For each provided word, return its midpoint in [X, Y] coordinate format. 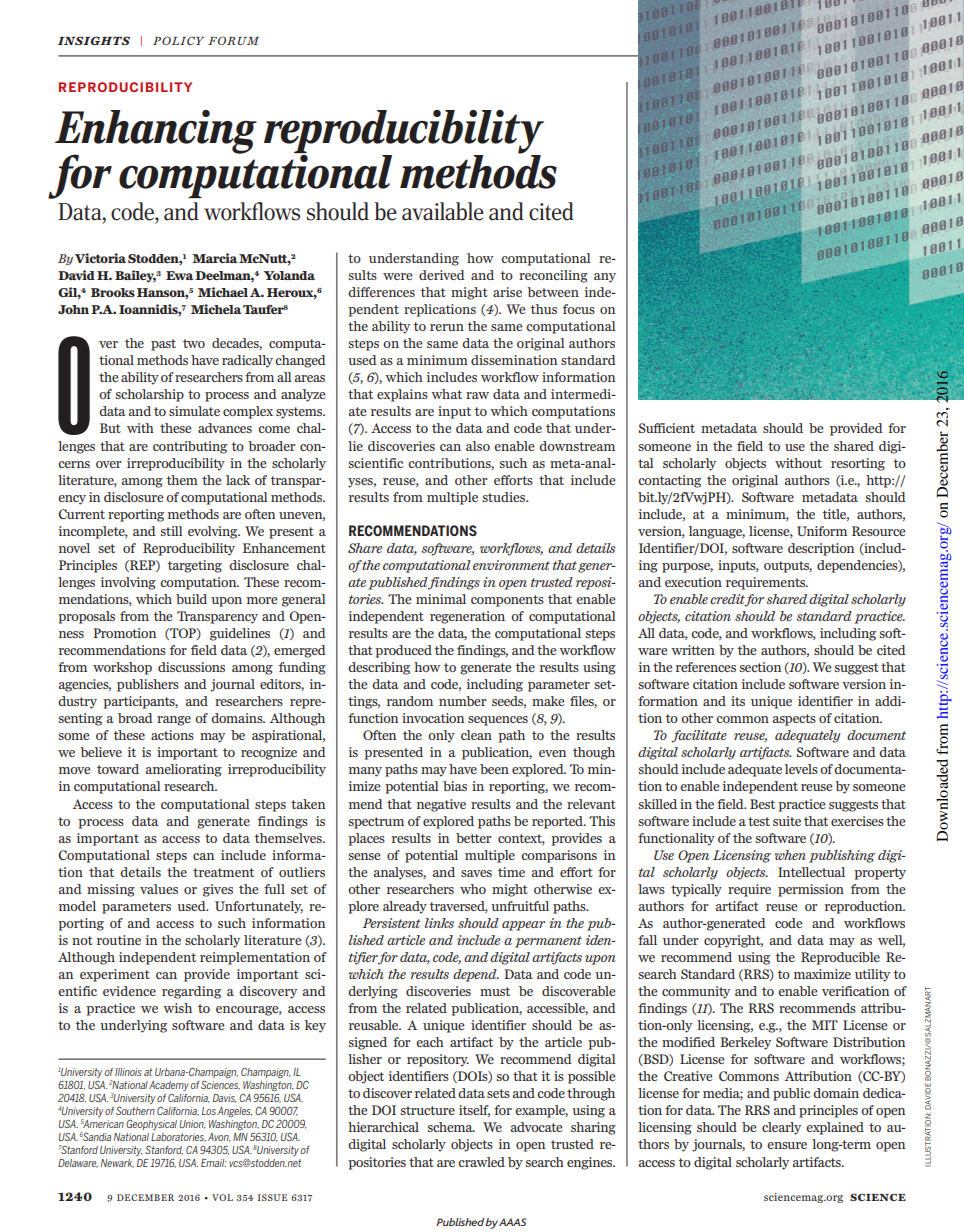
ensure [787, 1145]
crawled [481, 1162]
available [443, 211]
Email [214, 1163]
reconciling [553, 276]
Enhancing [156, 133]
